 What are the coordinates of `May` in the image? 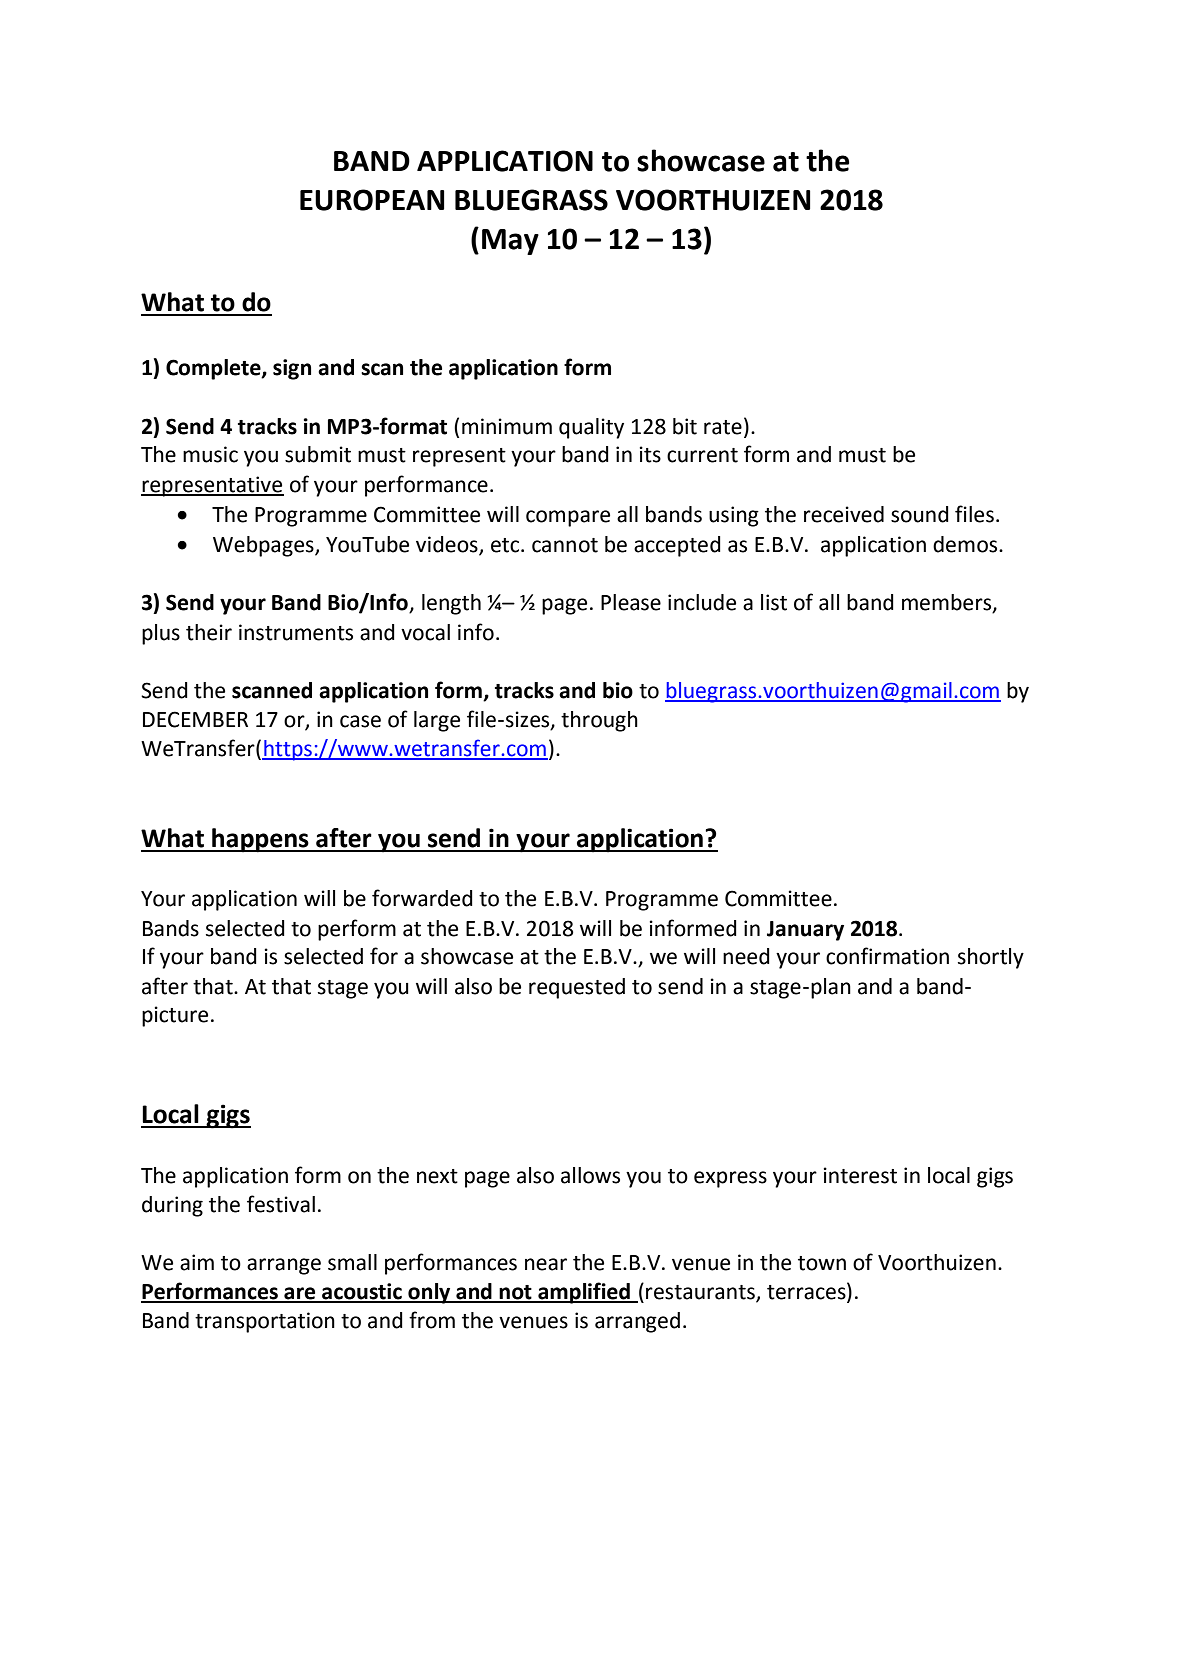 It's located at (510, 242).
